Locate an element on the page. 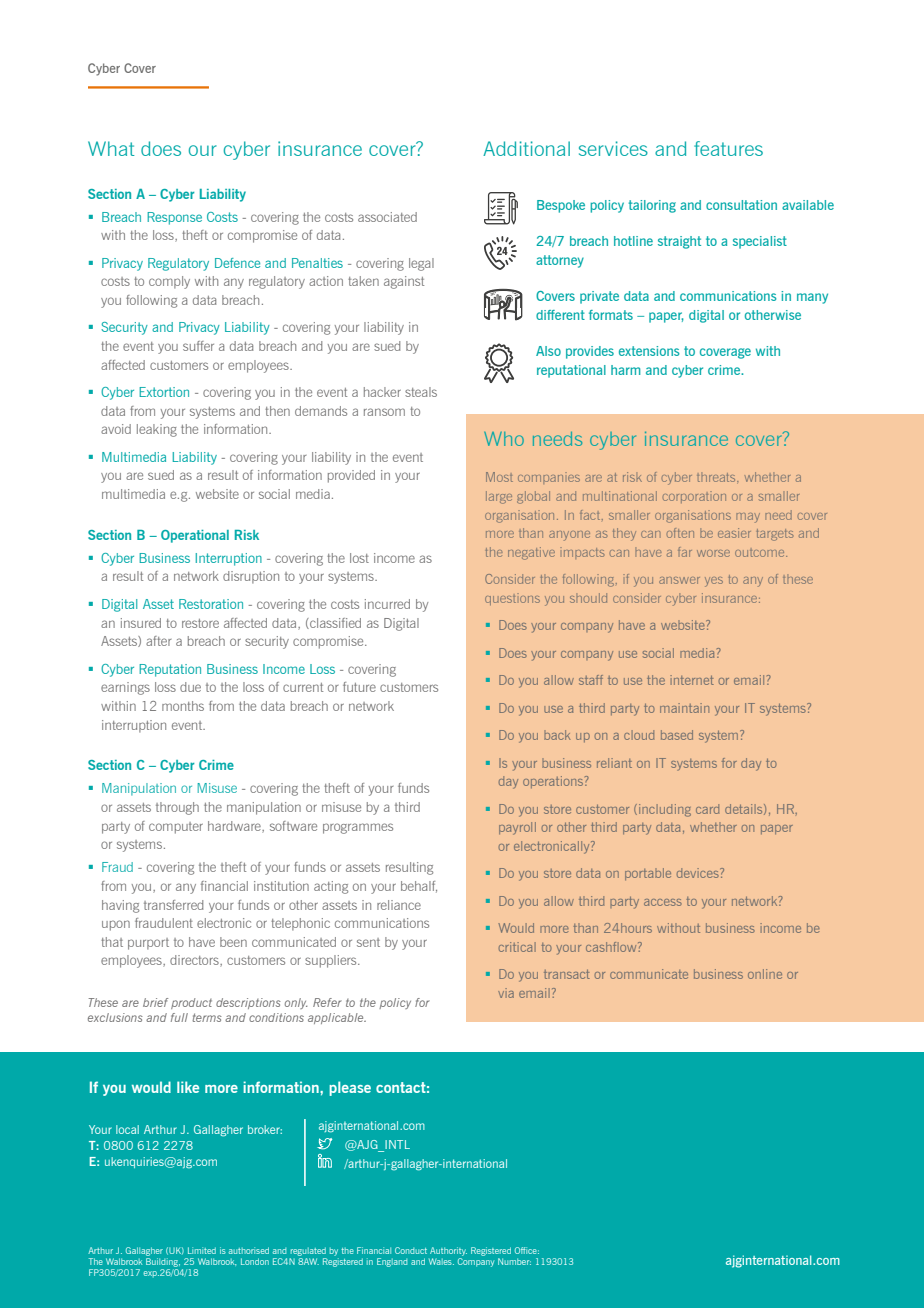 The image size is (924, 1308). terms is located at coordinates (207, 1017).
